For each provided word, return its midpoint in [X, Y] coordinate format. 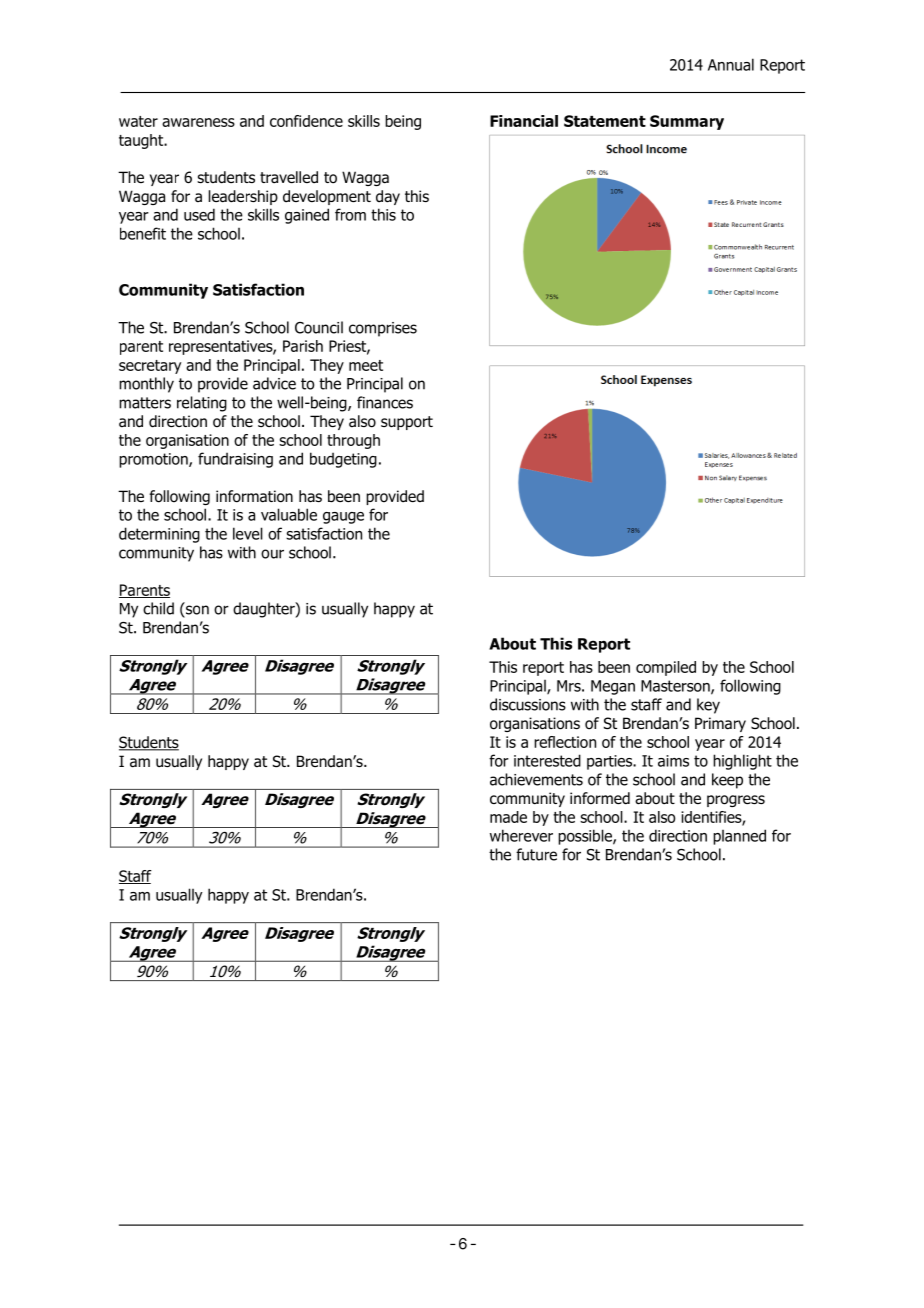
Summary [687, 122]
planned [739, 837]
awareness [198, 122]
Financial [524, 121]
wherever [521, 835]
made [508, 817]
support [407, 423]
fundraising [235, 460]
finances [385, 402]
